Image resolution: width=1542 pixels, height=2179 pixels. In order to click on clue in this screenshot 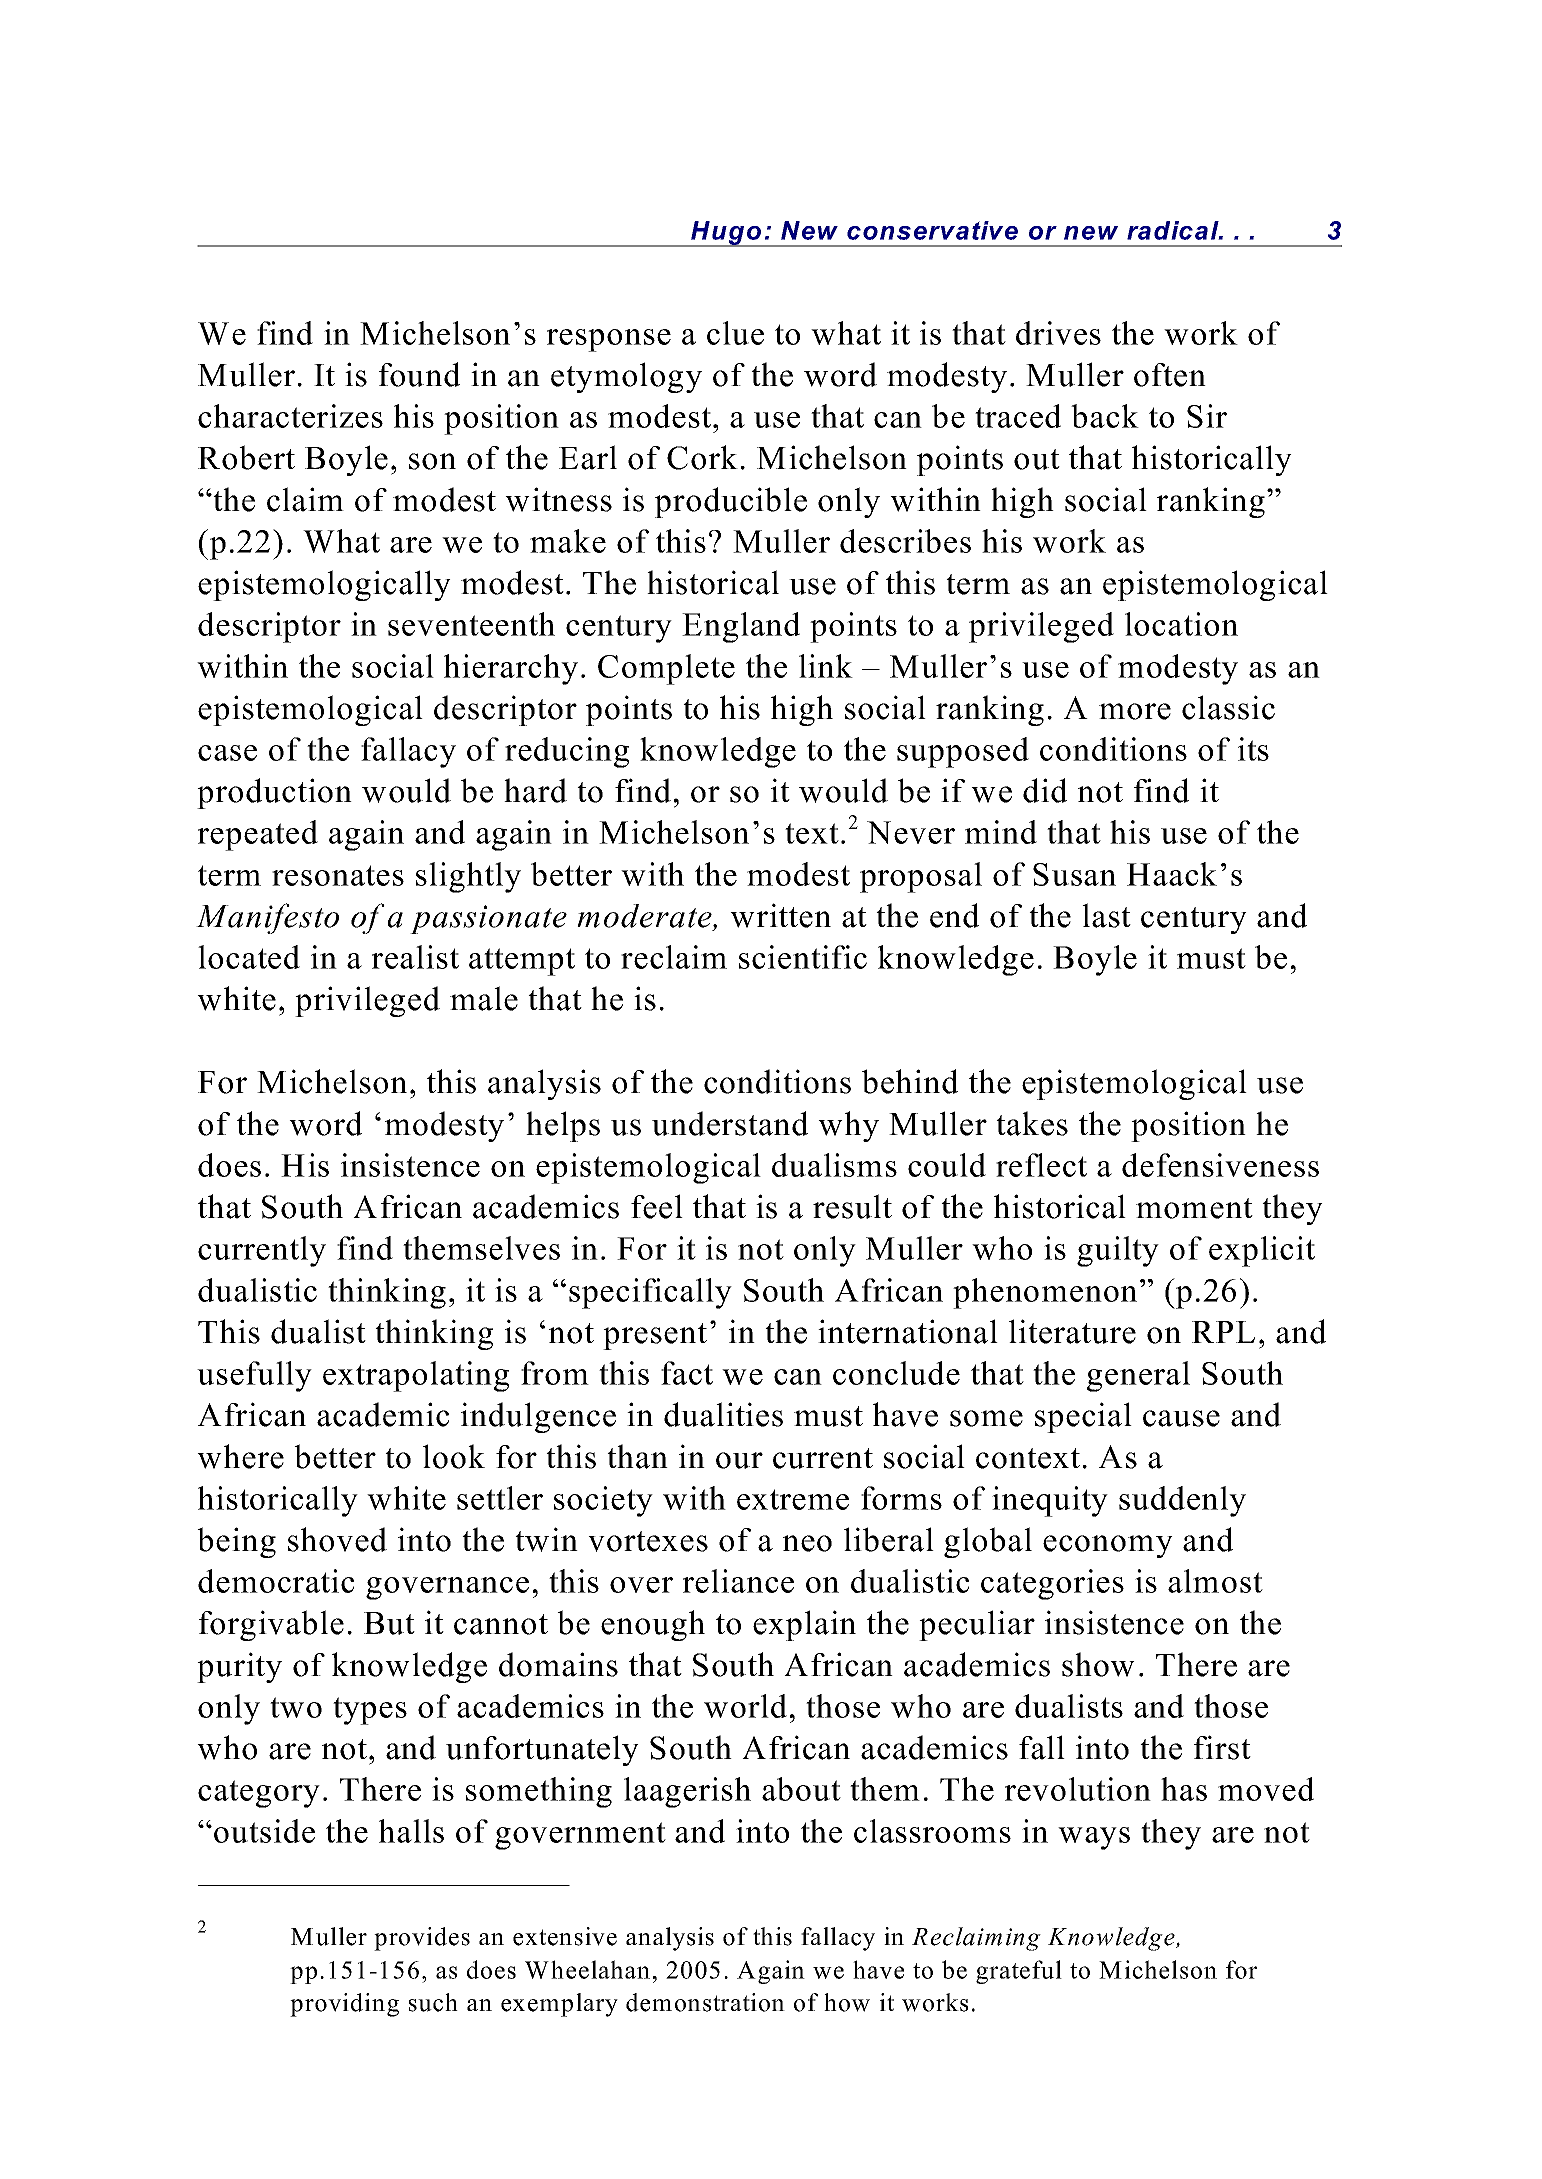, I will do `click(735, 333)`.
